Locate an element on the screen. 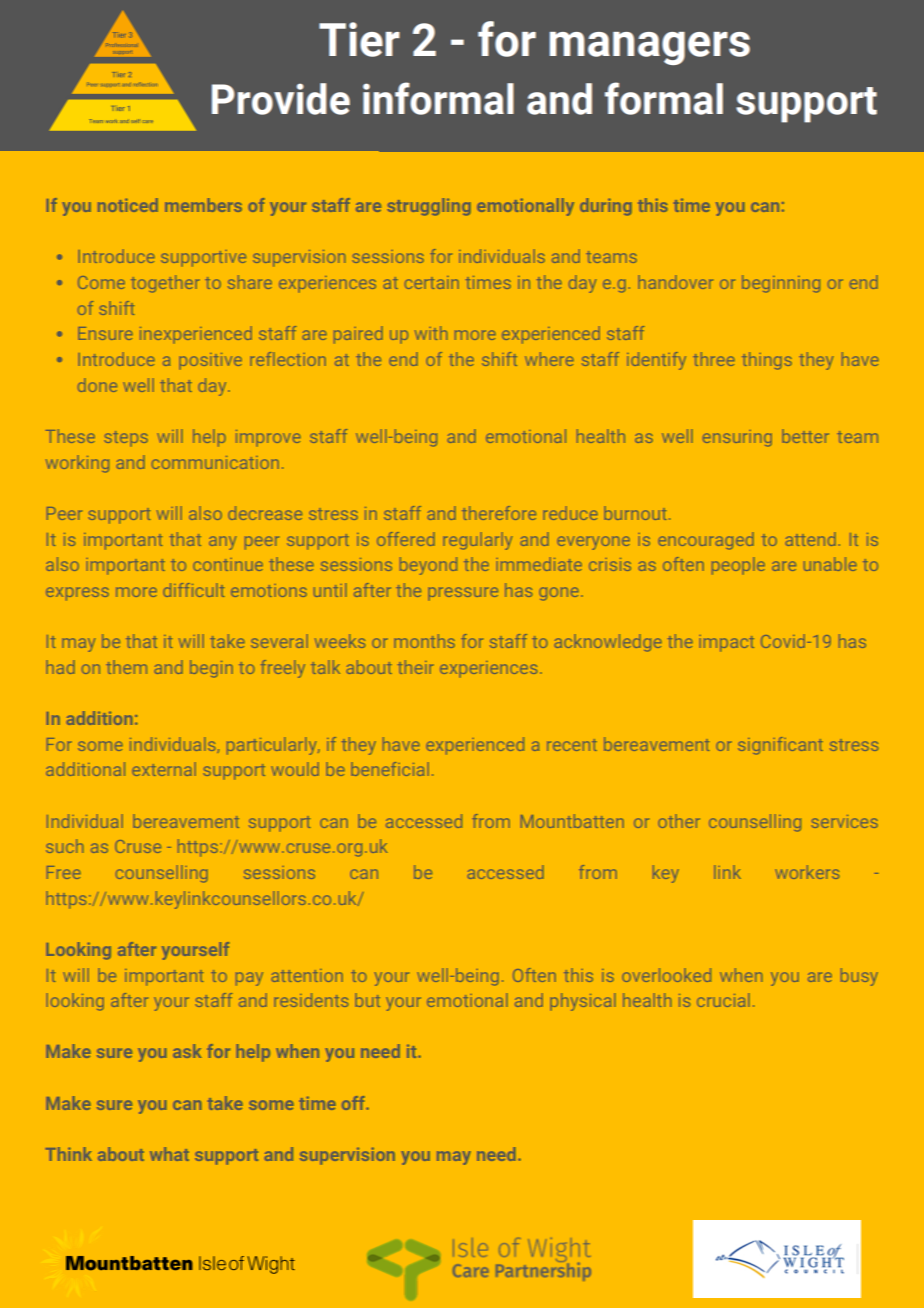 The height and width of the screenshot is (1308, 924). managers is located at coordinates (650, 48).
